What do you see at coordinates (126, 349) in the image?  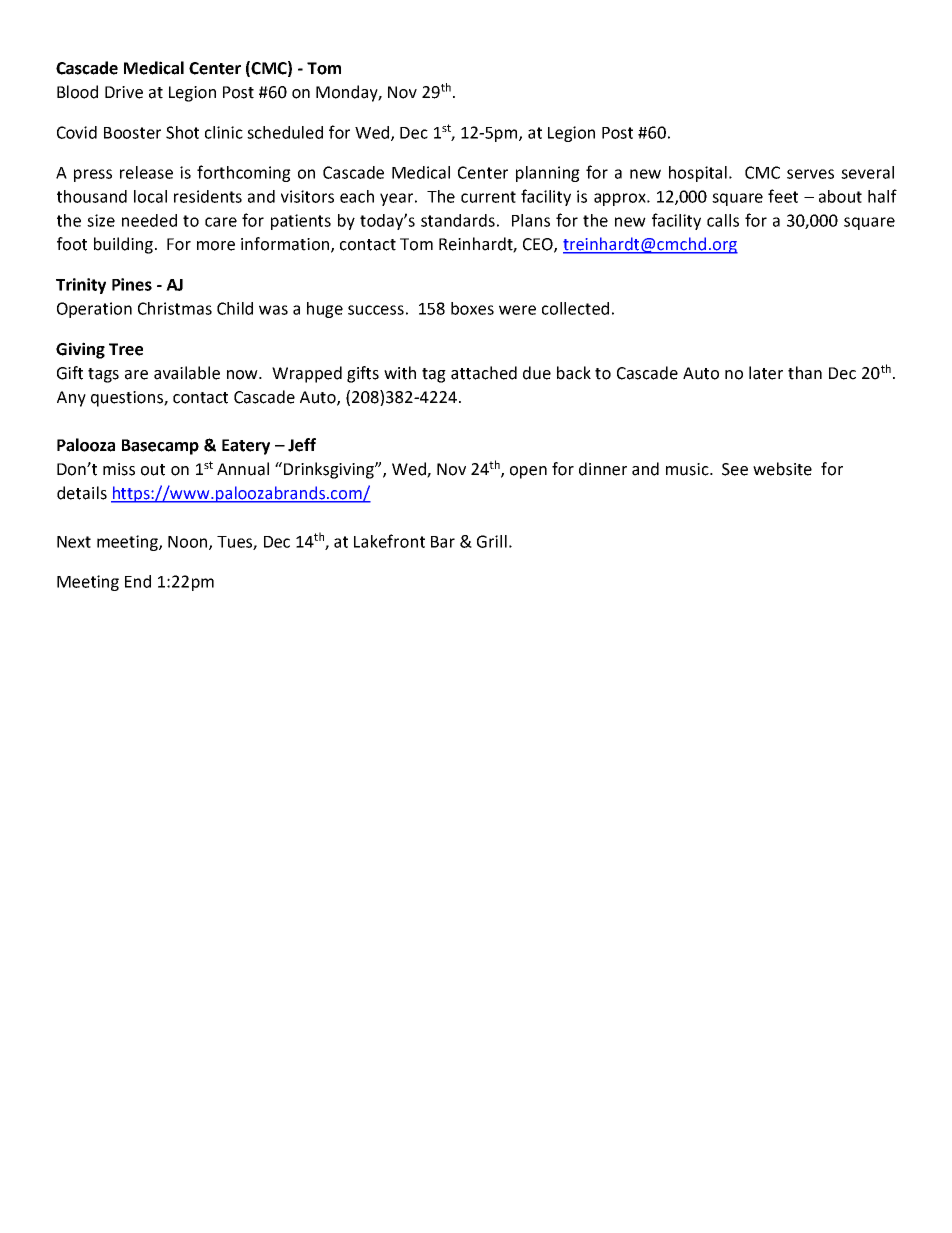 I see `Tree` at bounding box center [126, 349].
